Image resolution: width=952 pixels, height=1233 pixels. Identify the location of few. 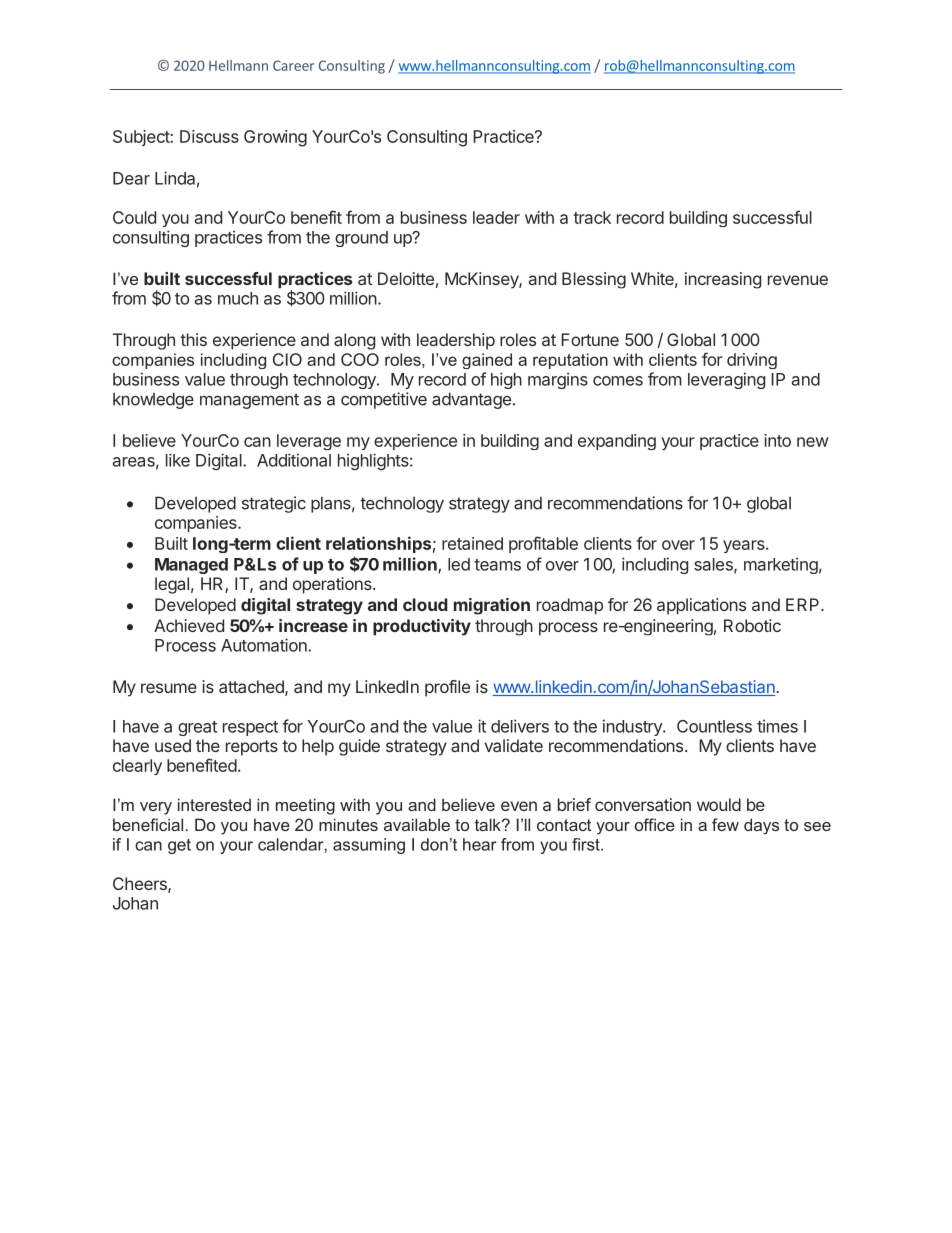
(725, 824).
